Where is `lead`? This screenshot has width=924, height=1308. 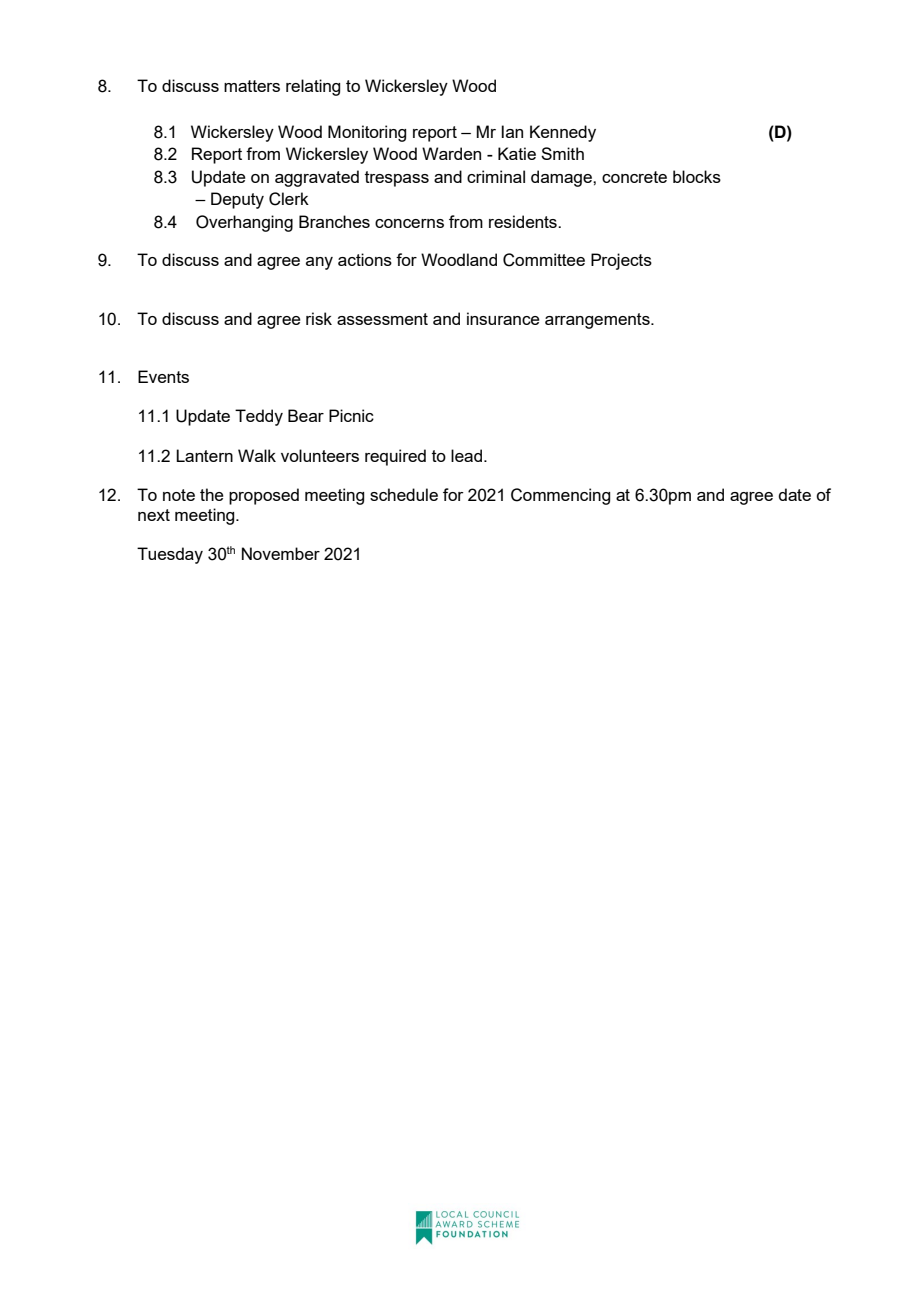 lead is located at coordinates (466, 455).
